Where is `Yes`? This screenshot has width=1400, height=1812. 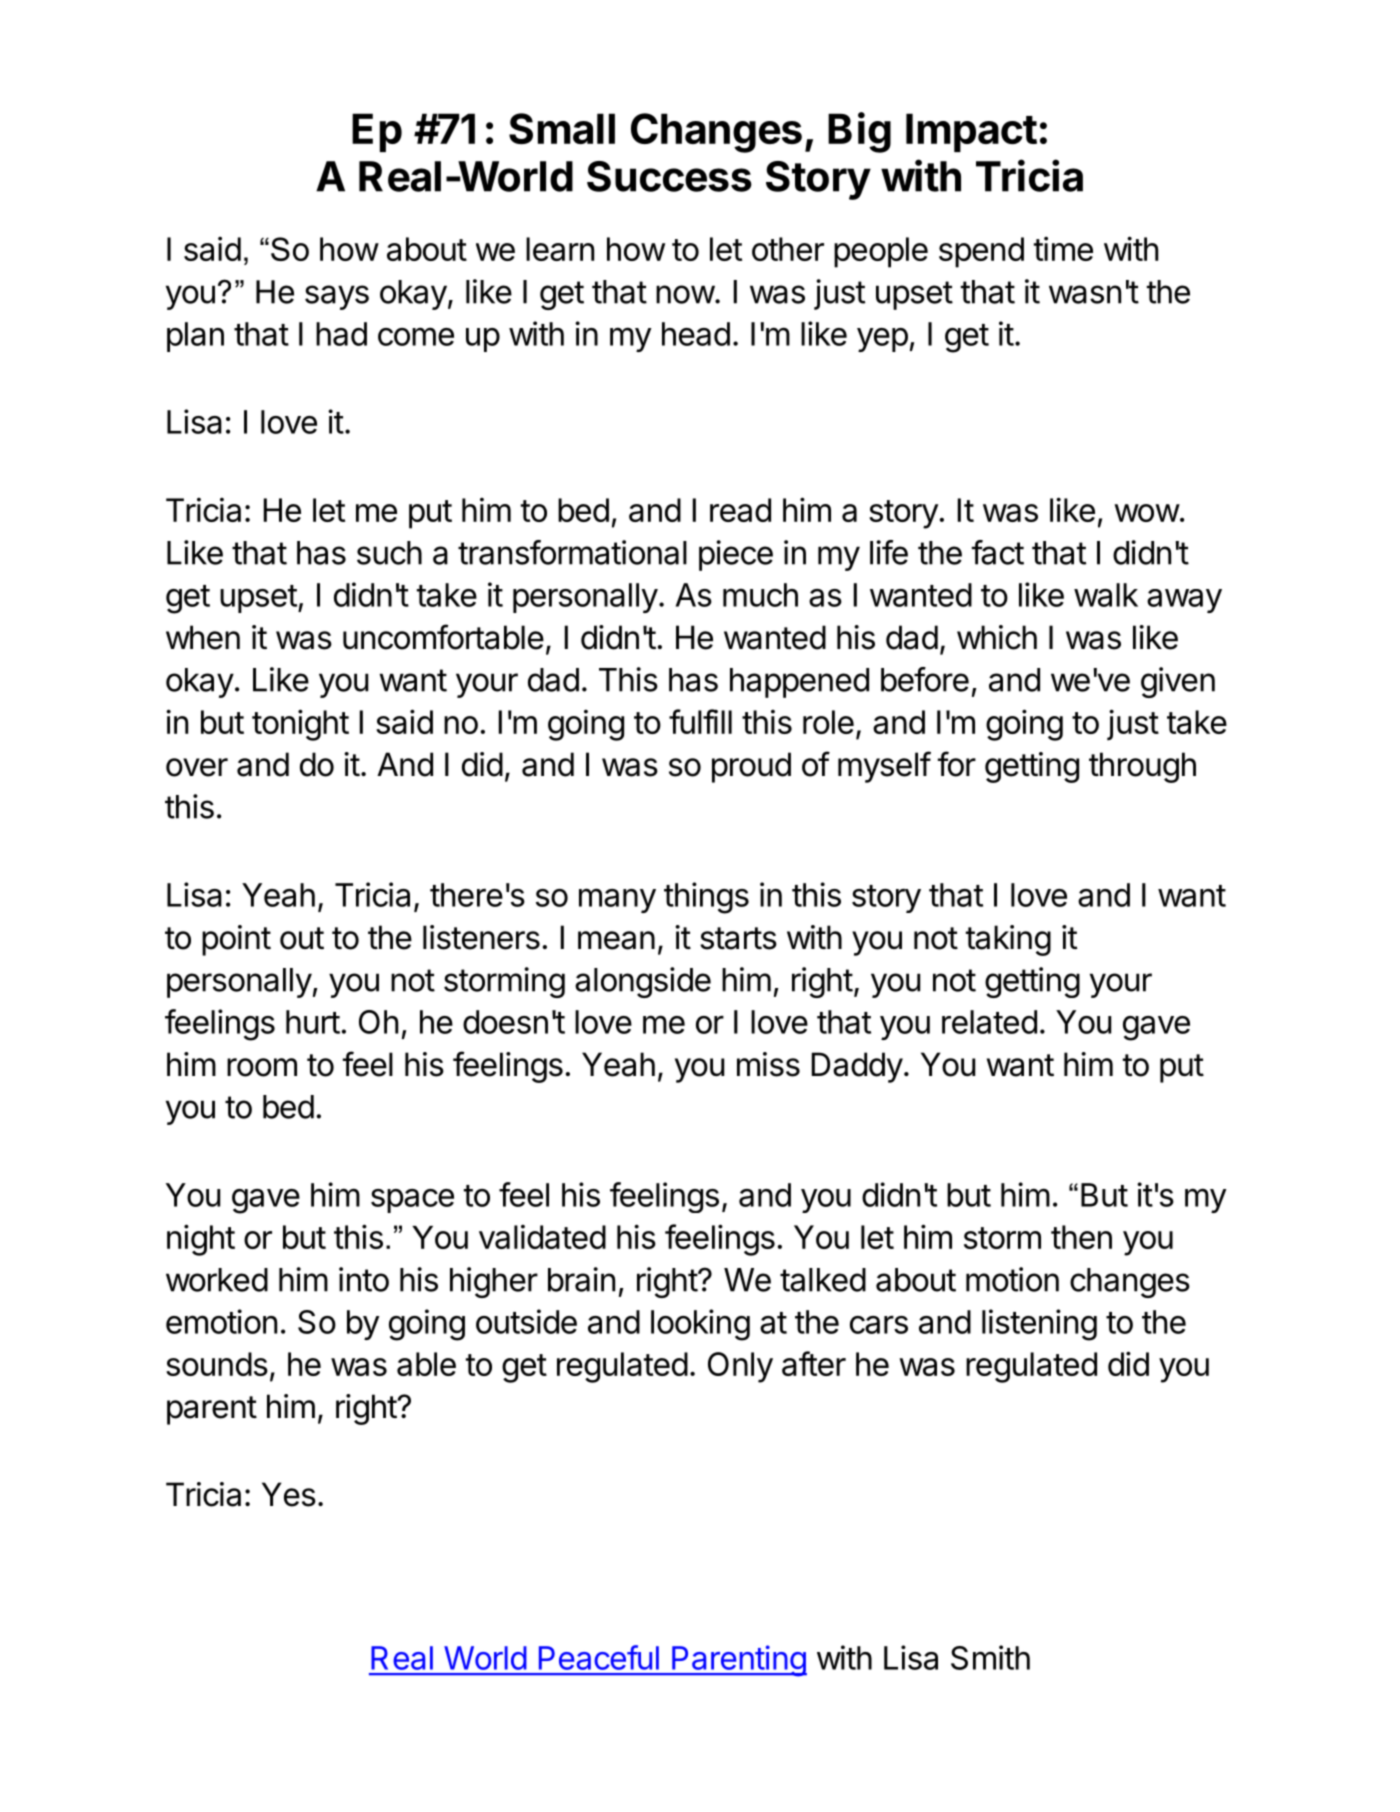
Yes is located at coordinates (289, 1494).
